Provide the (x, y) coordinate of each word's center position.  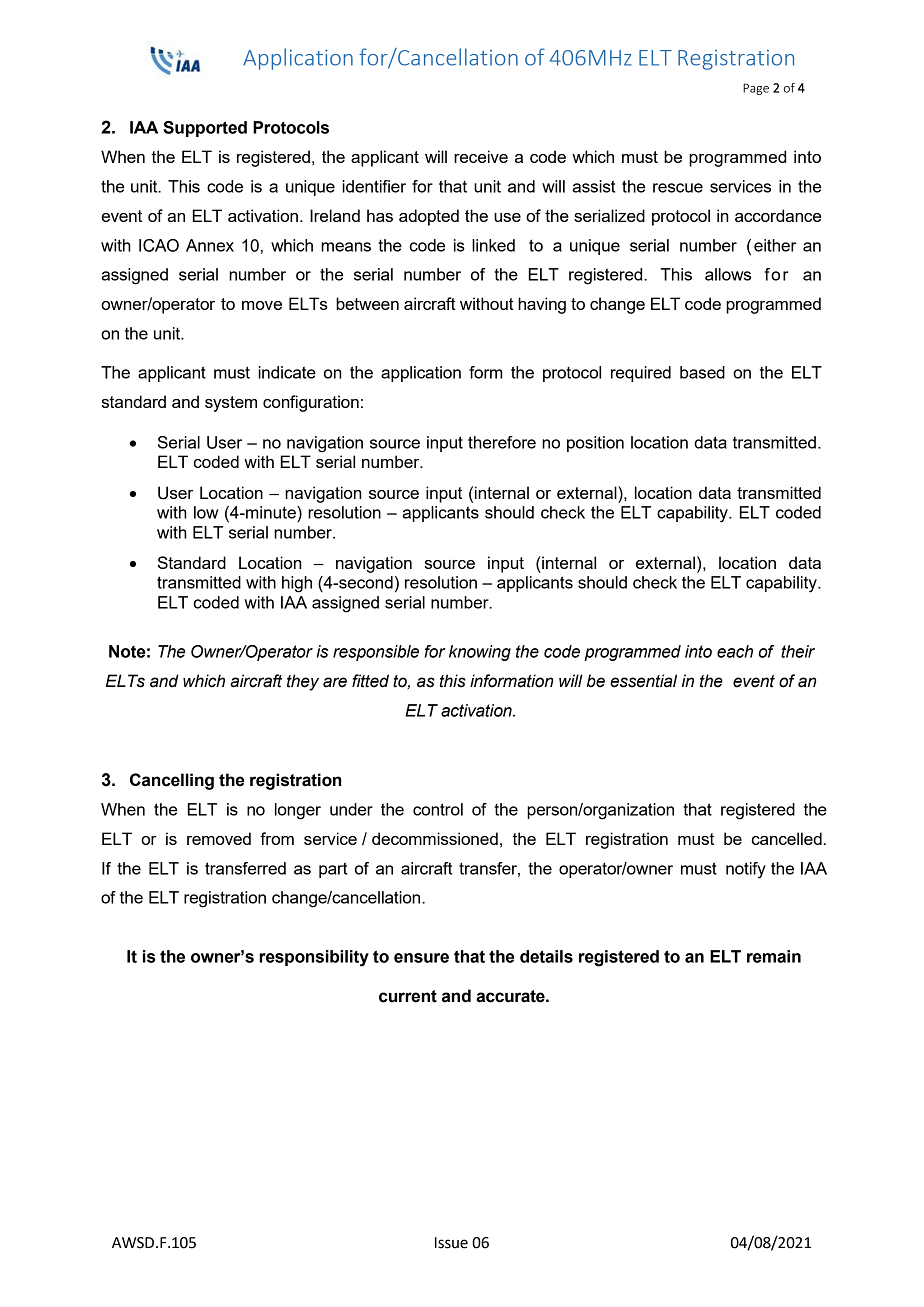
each (735, 651)
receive (481, 156)
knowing (480, 653)
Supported (205, 129)
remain (774, 956)
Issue (451, 1243)
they (303, 682)
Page (756, 89)
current (408, 996)
